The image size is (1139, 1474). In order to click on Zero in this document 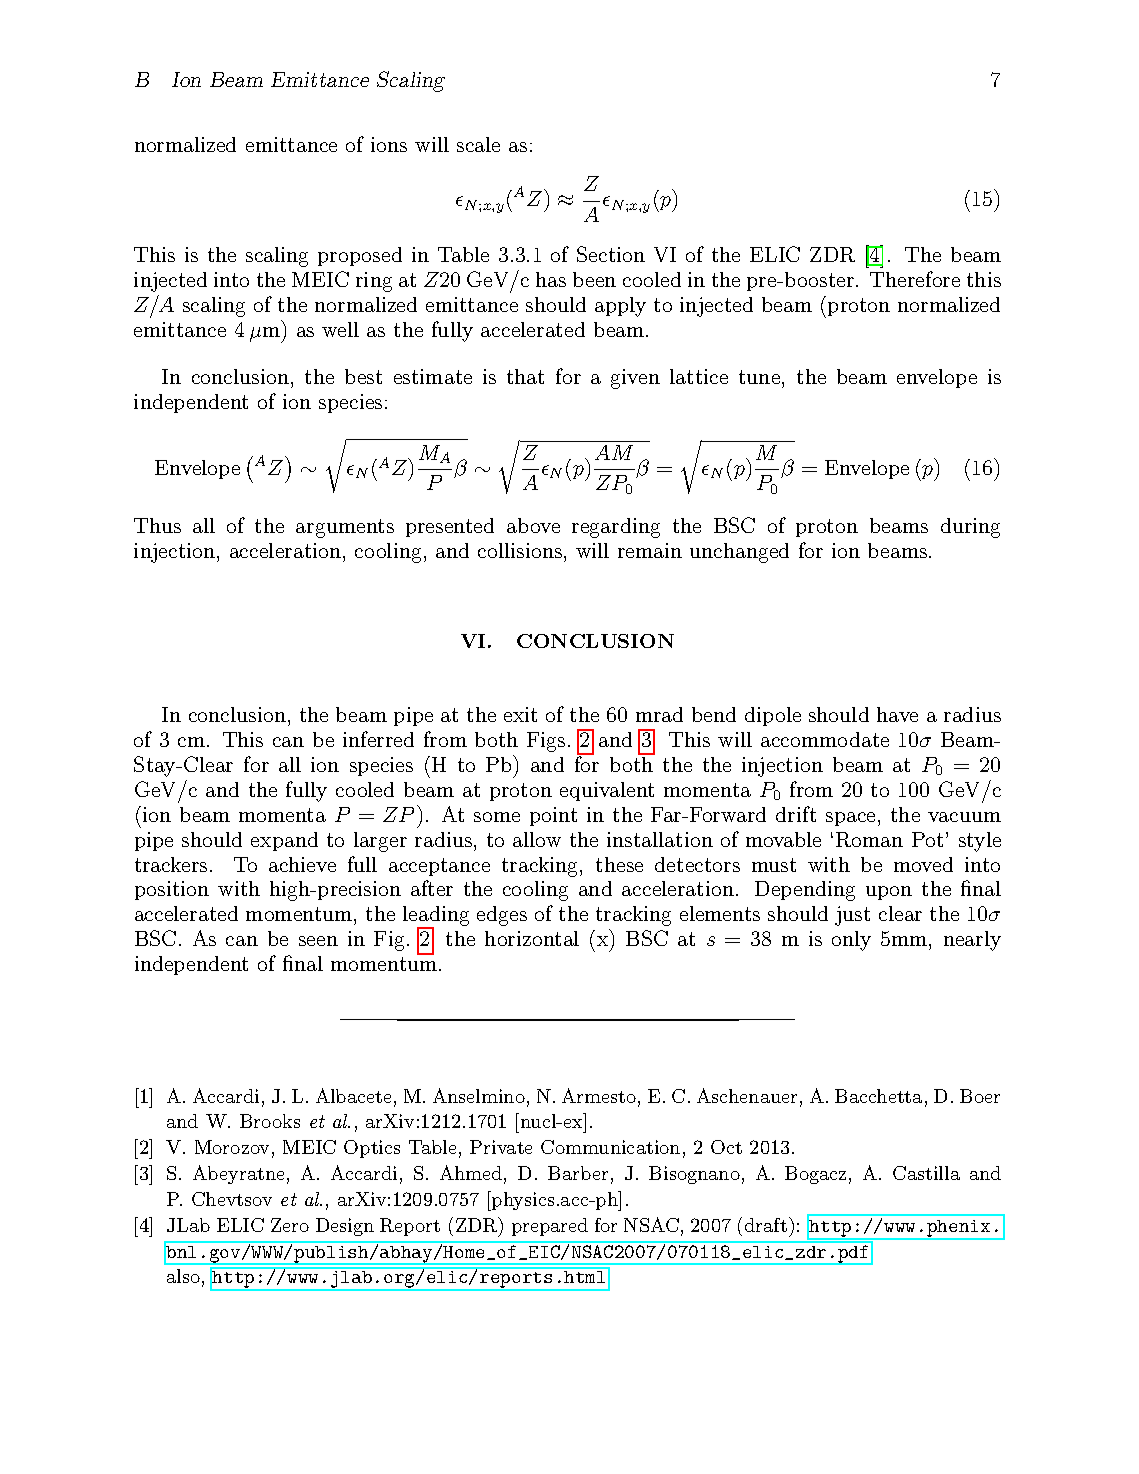, I will do `click(290, 1225)`.
